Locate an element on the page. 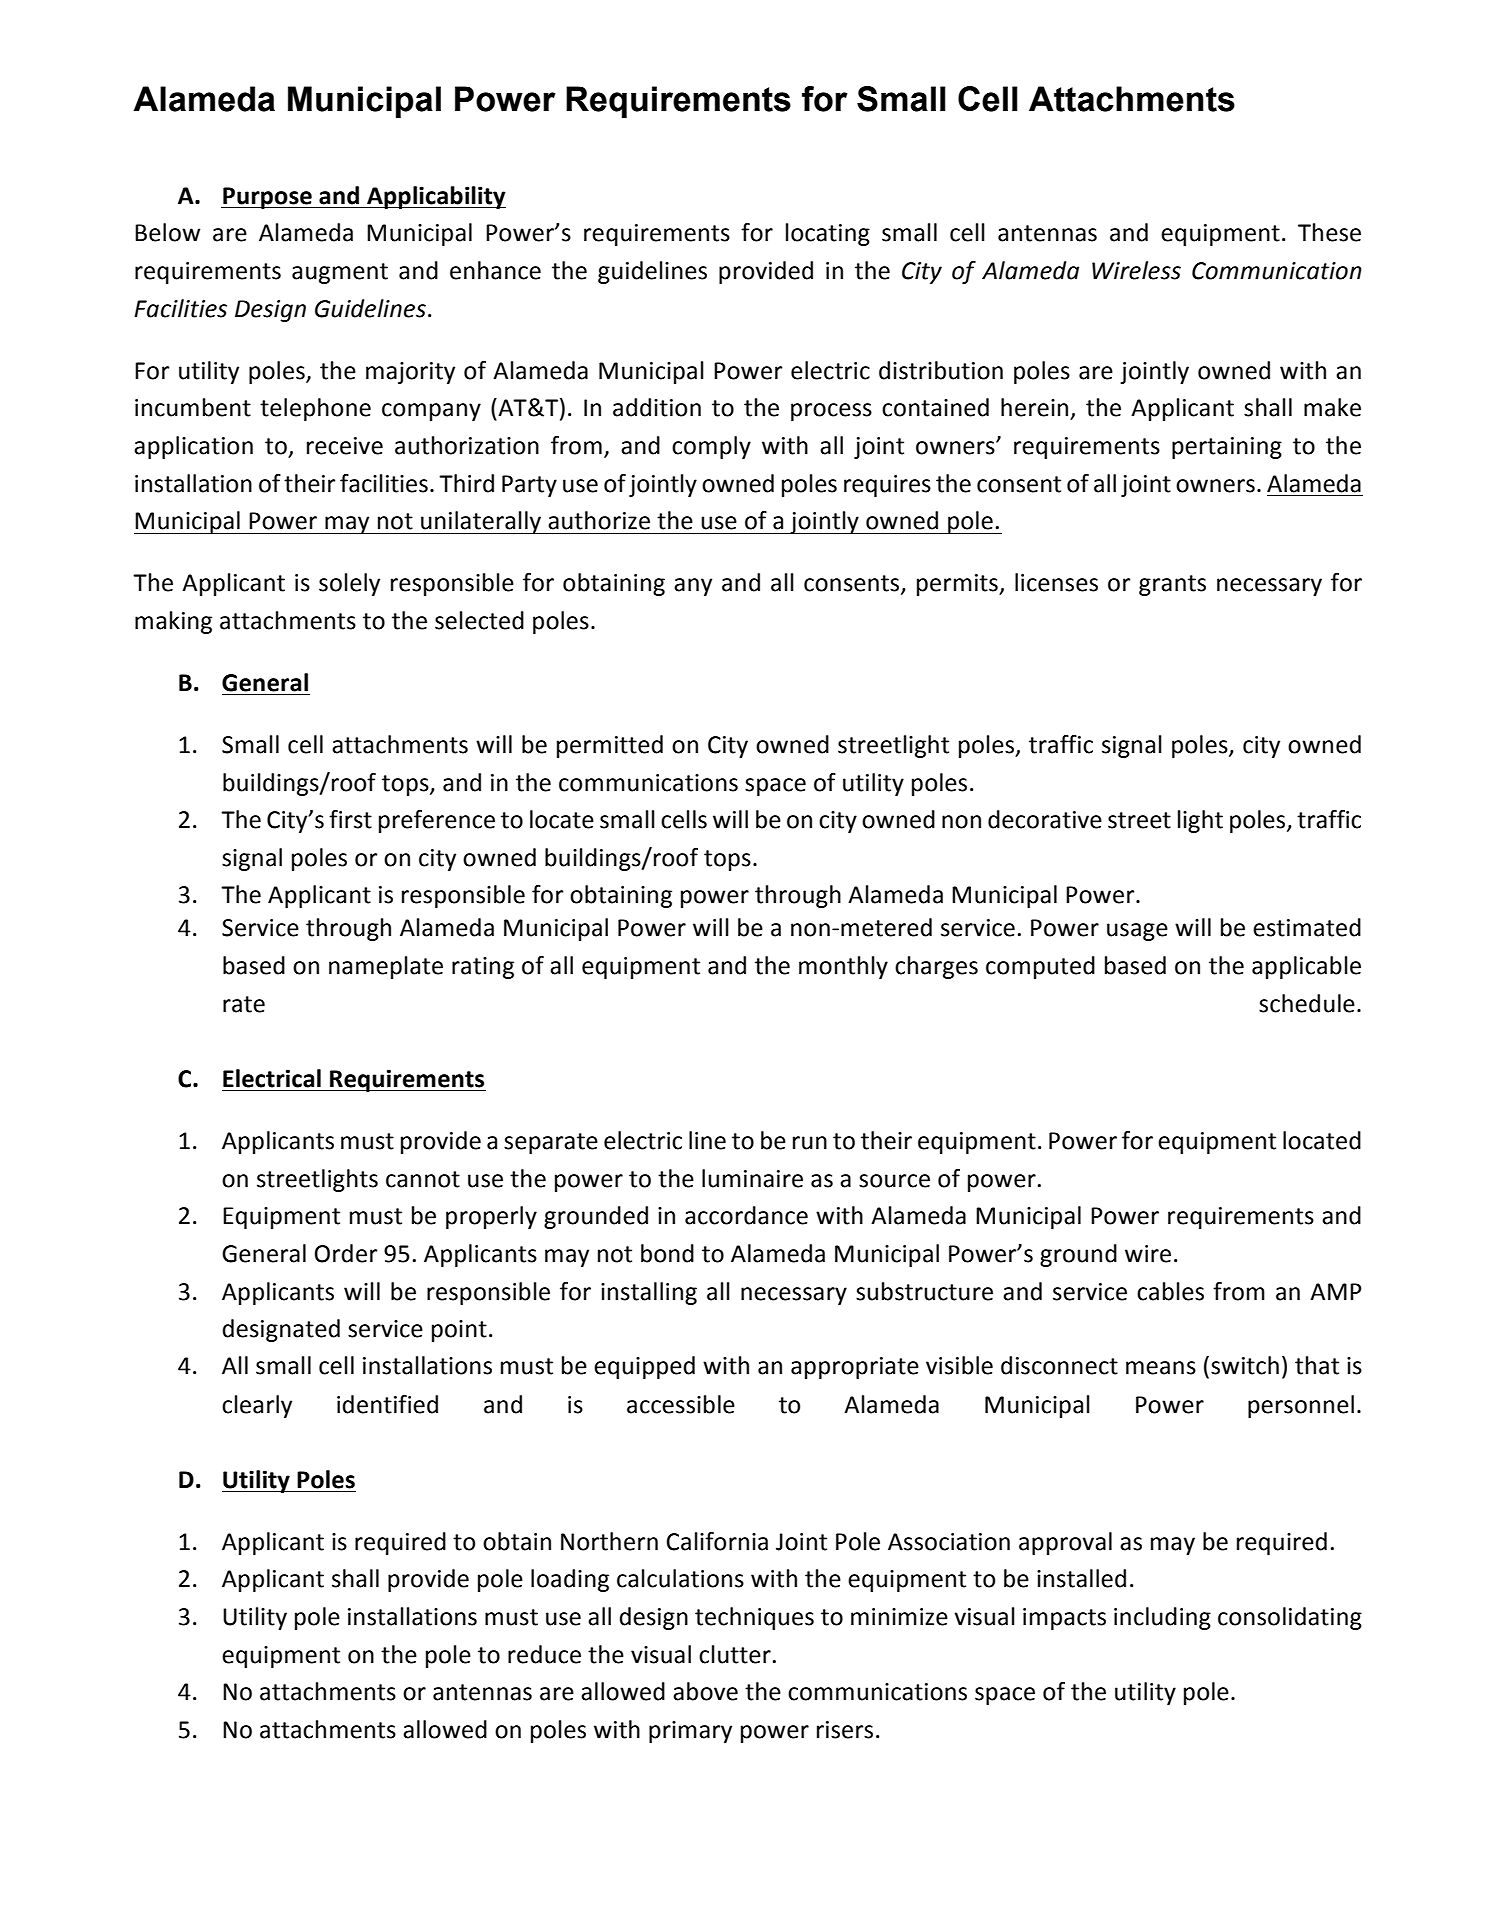 This document has width=1492, height=1931. grants is located at coordinates (1172, 585).
